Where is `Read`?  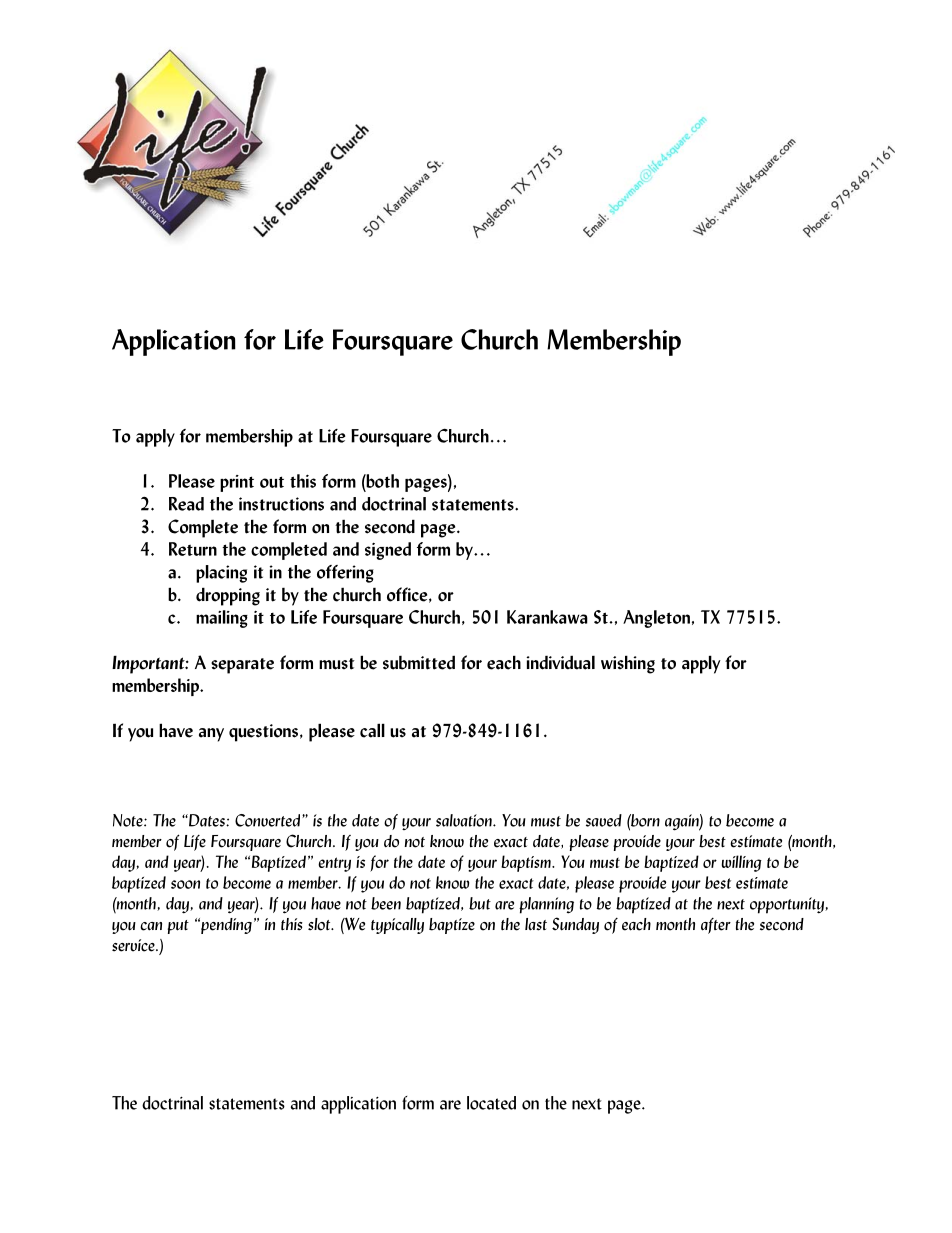
Read is located at coordinates (186, 504).
